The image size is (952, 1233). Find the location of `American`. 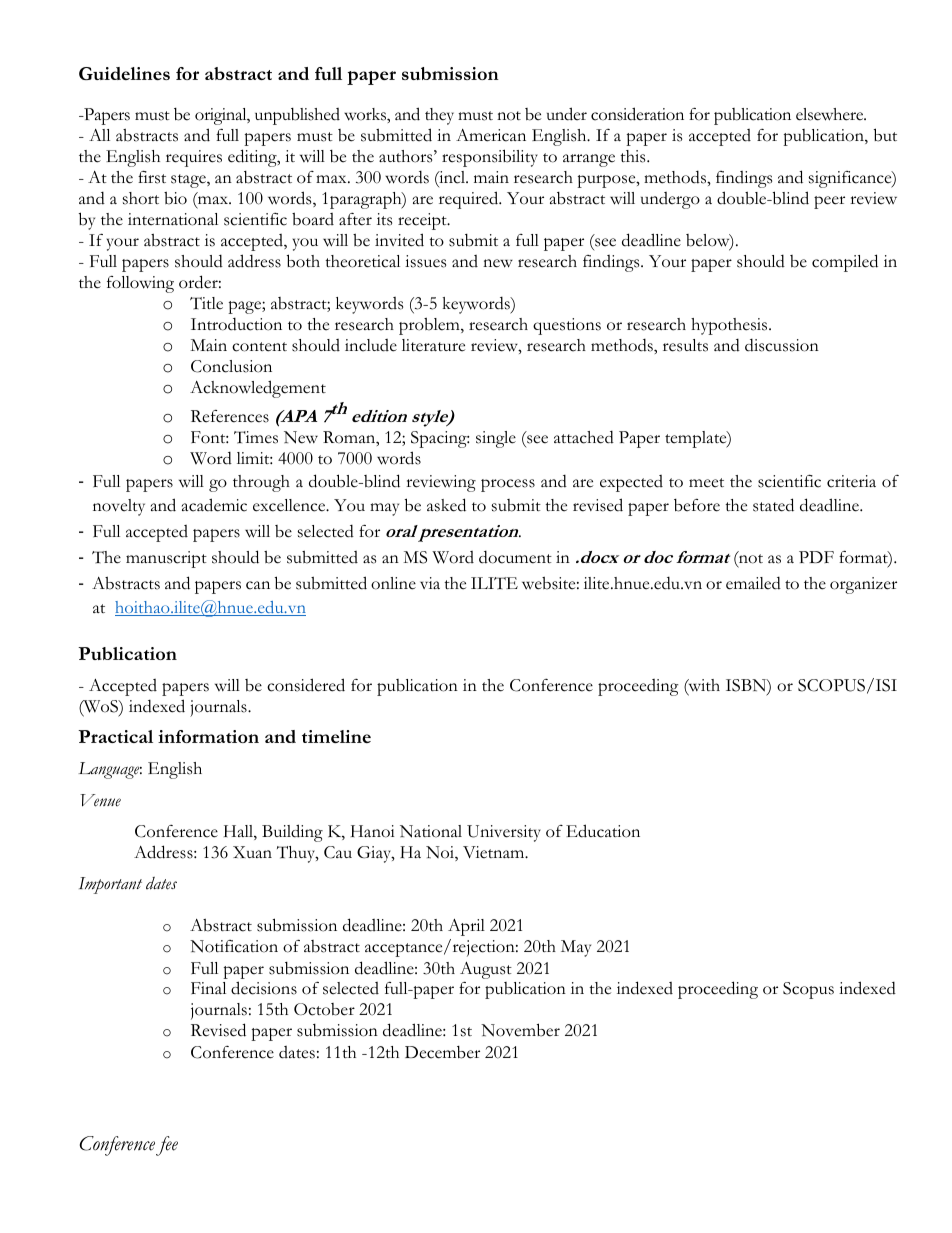

American is located at coordinates (491, 135).
